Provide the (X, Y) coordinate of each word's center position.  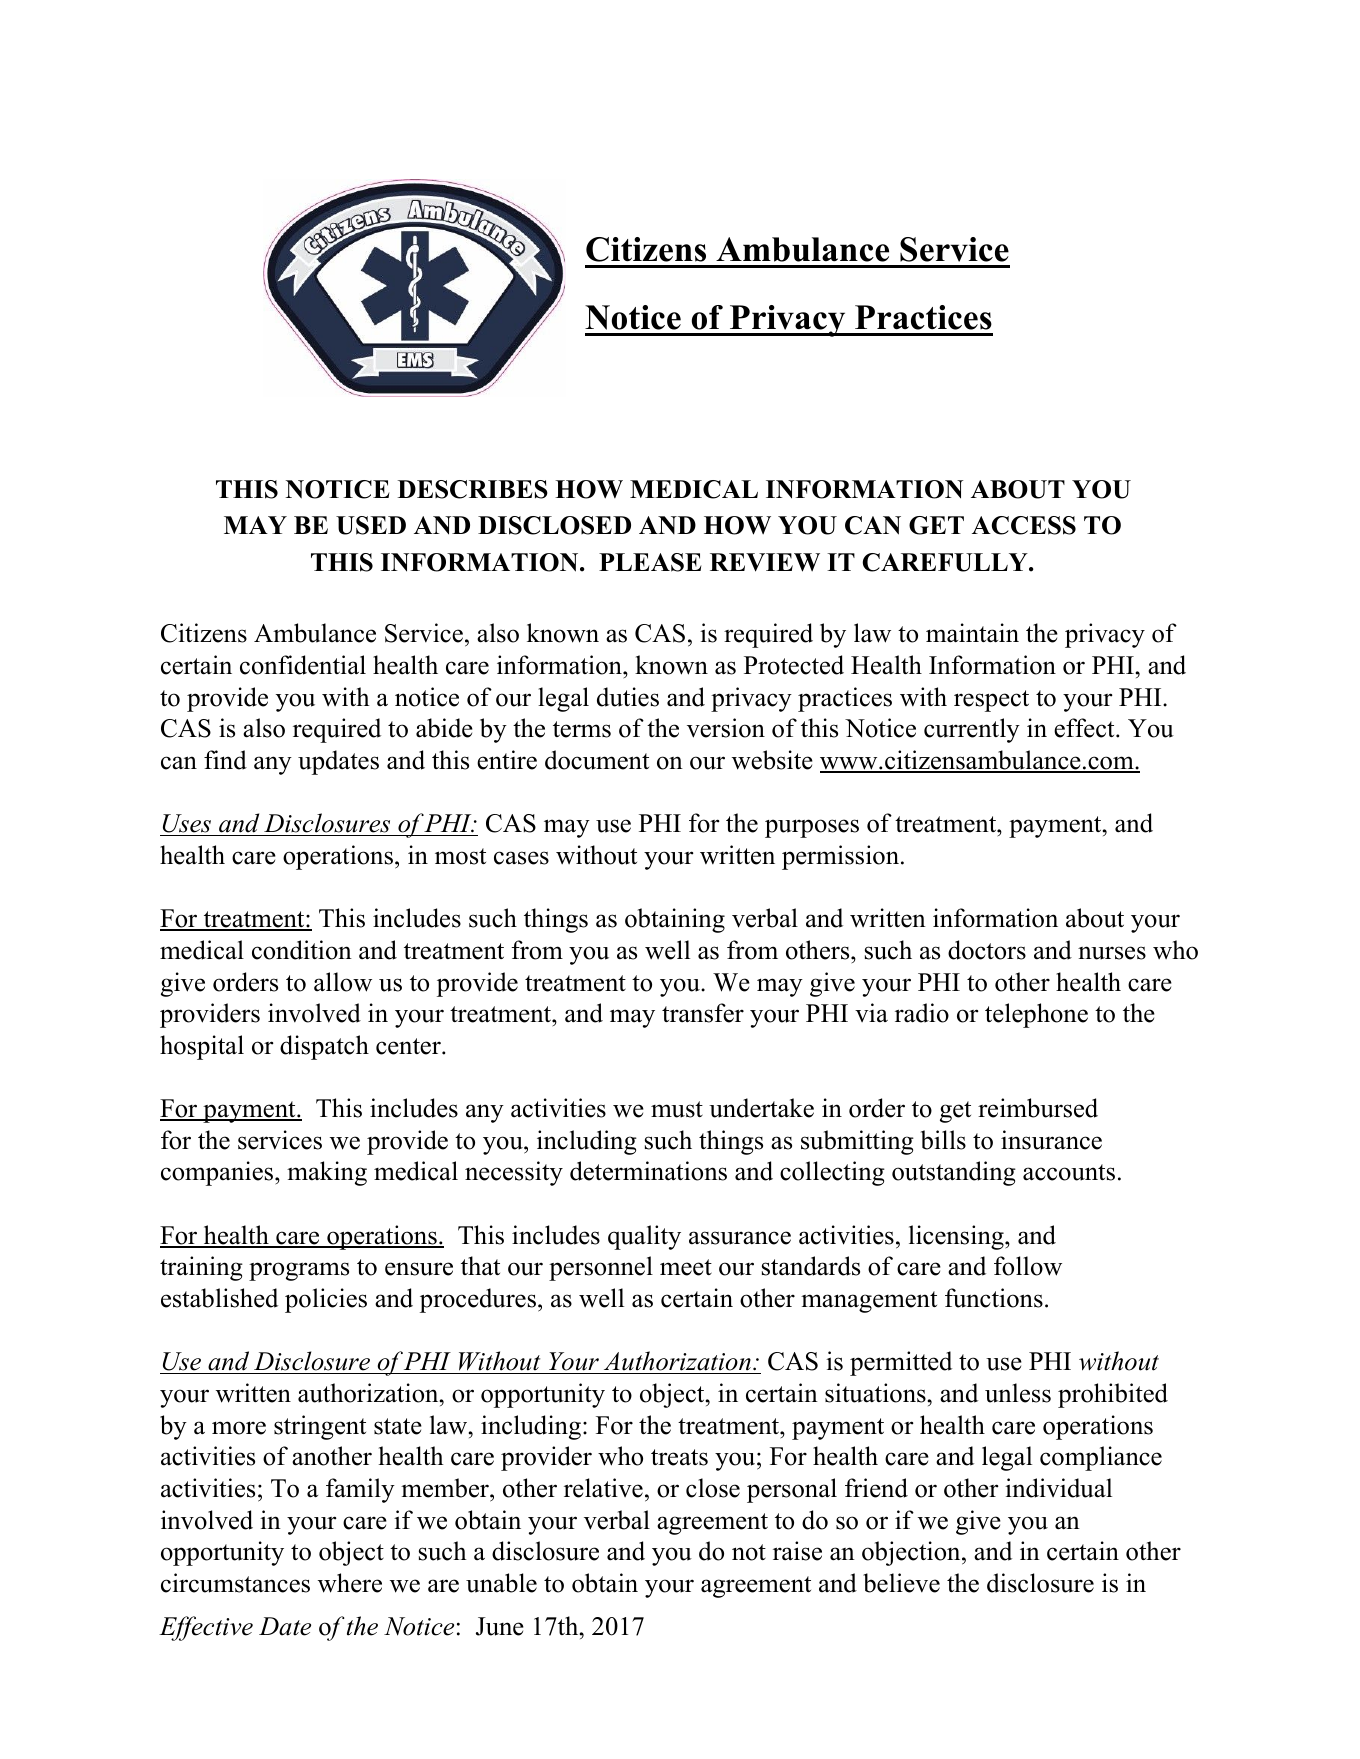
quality (644, 1237)
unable (501, 1583)
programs (299, 1271)
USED (371, 525)
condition (302, 950)
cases (521, 858)
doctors (987, 950)
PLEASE (650, 562)
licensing (957, 1237)
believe (901, 1583)
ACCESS (1024, 525)
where (350, 1583)
